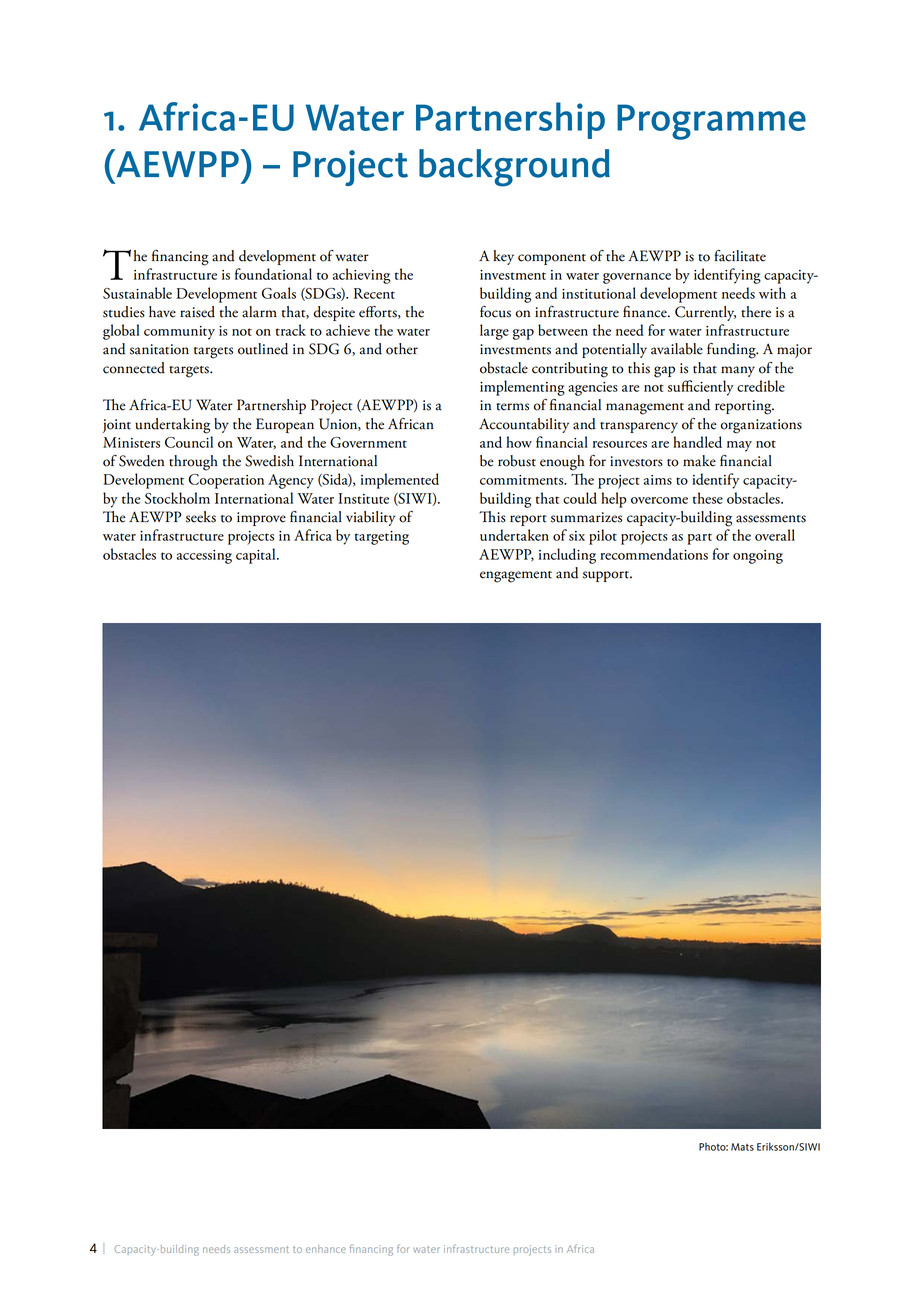 This screenshot has width=924, height=1308. Describe the element at coordinates (516, 577) in the screenshot. I see `engagement` at that location.
